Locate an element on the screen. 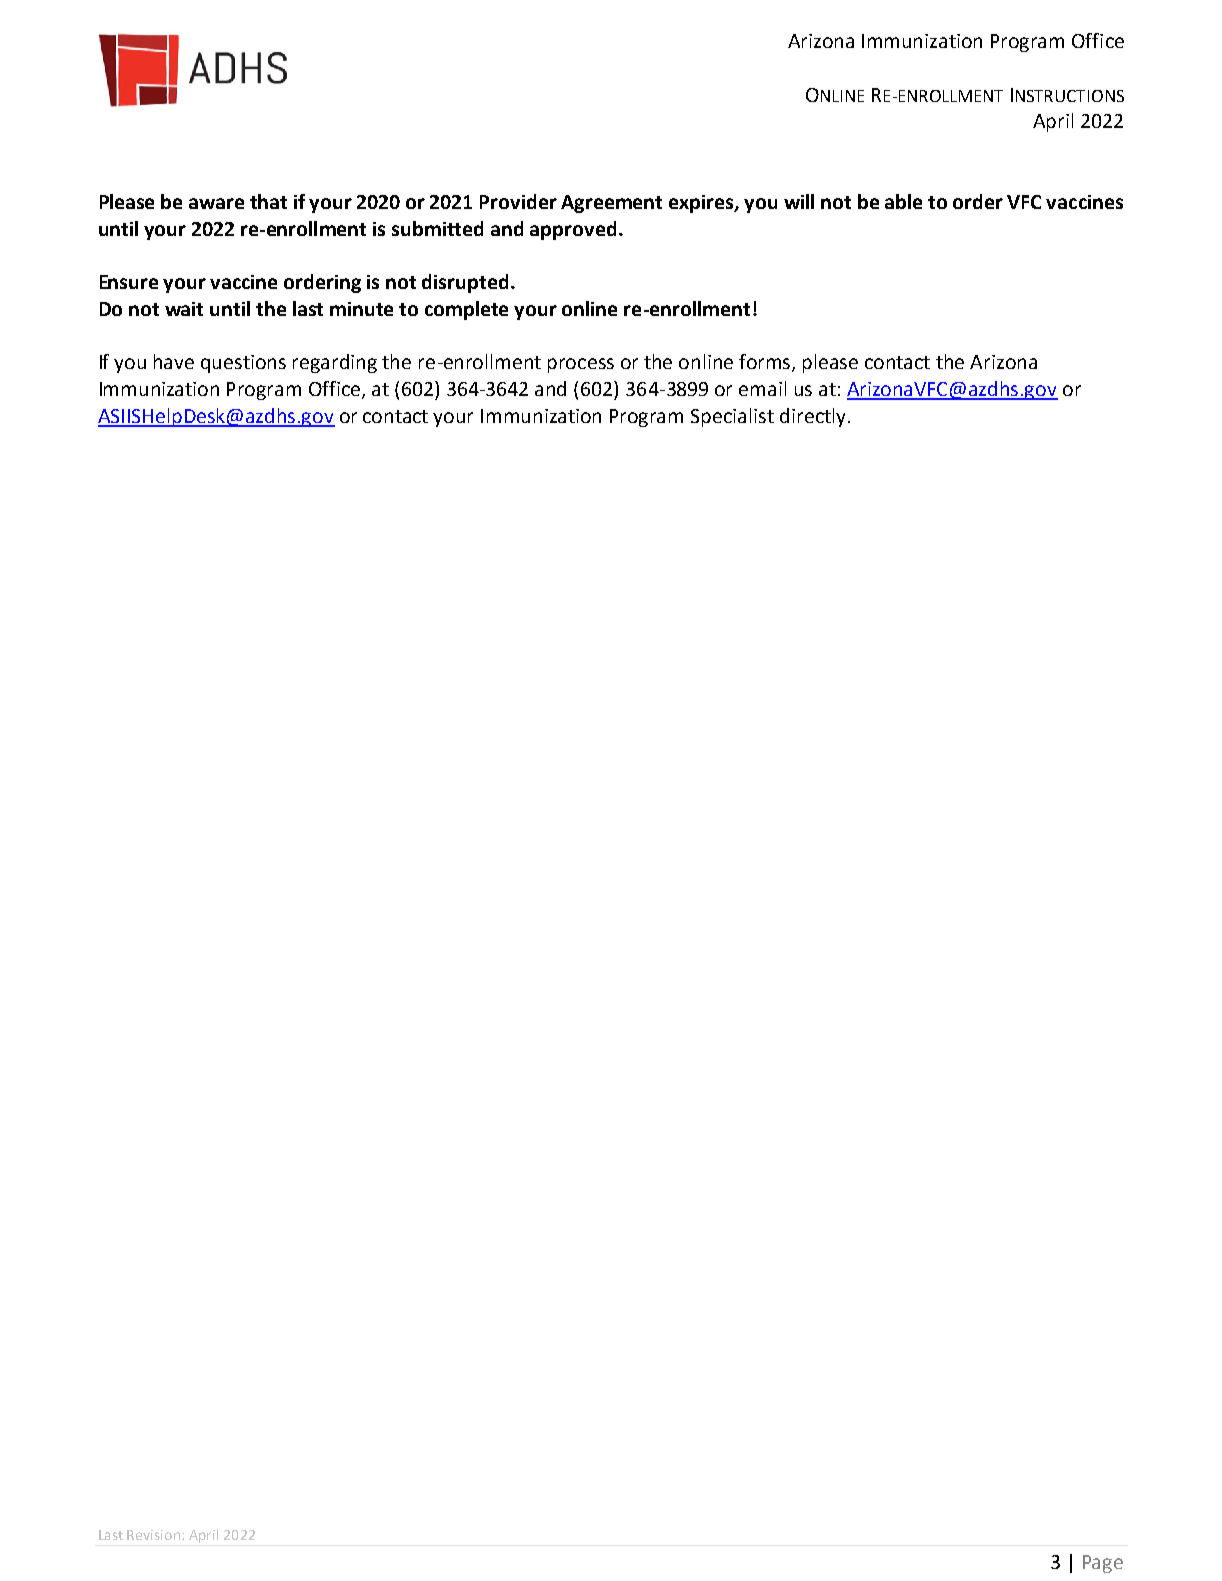 This screenshot has width=1222, height=1581. able is located at coordinates (903, 201).
